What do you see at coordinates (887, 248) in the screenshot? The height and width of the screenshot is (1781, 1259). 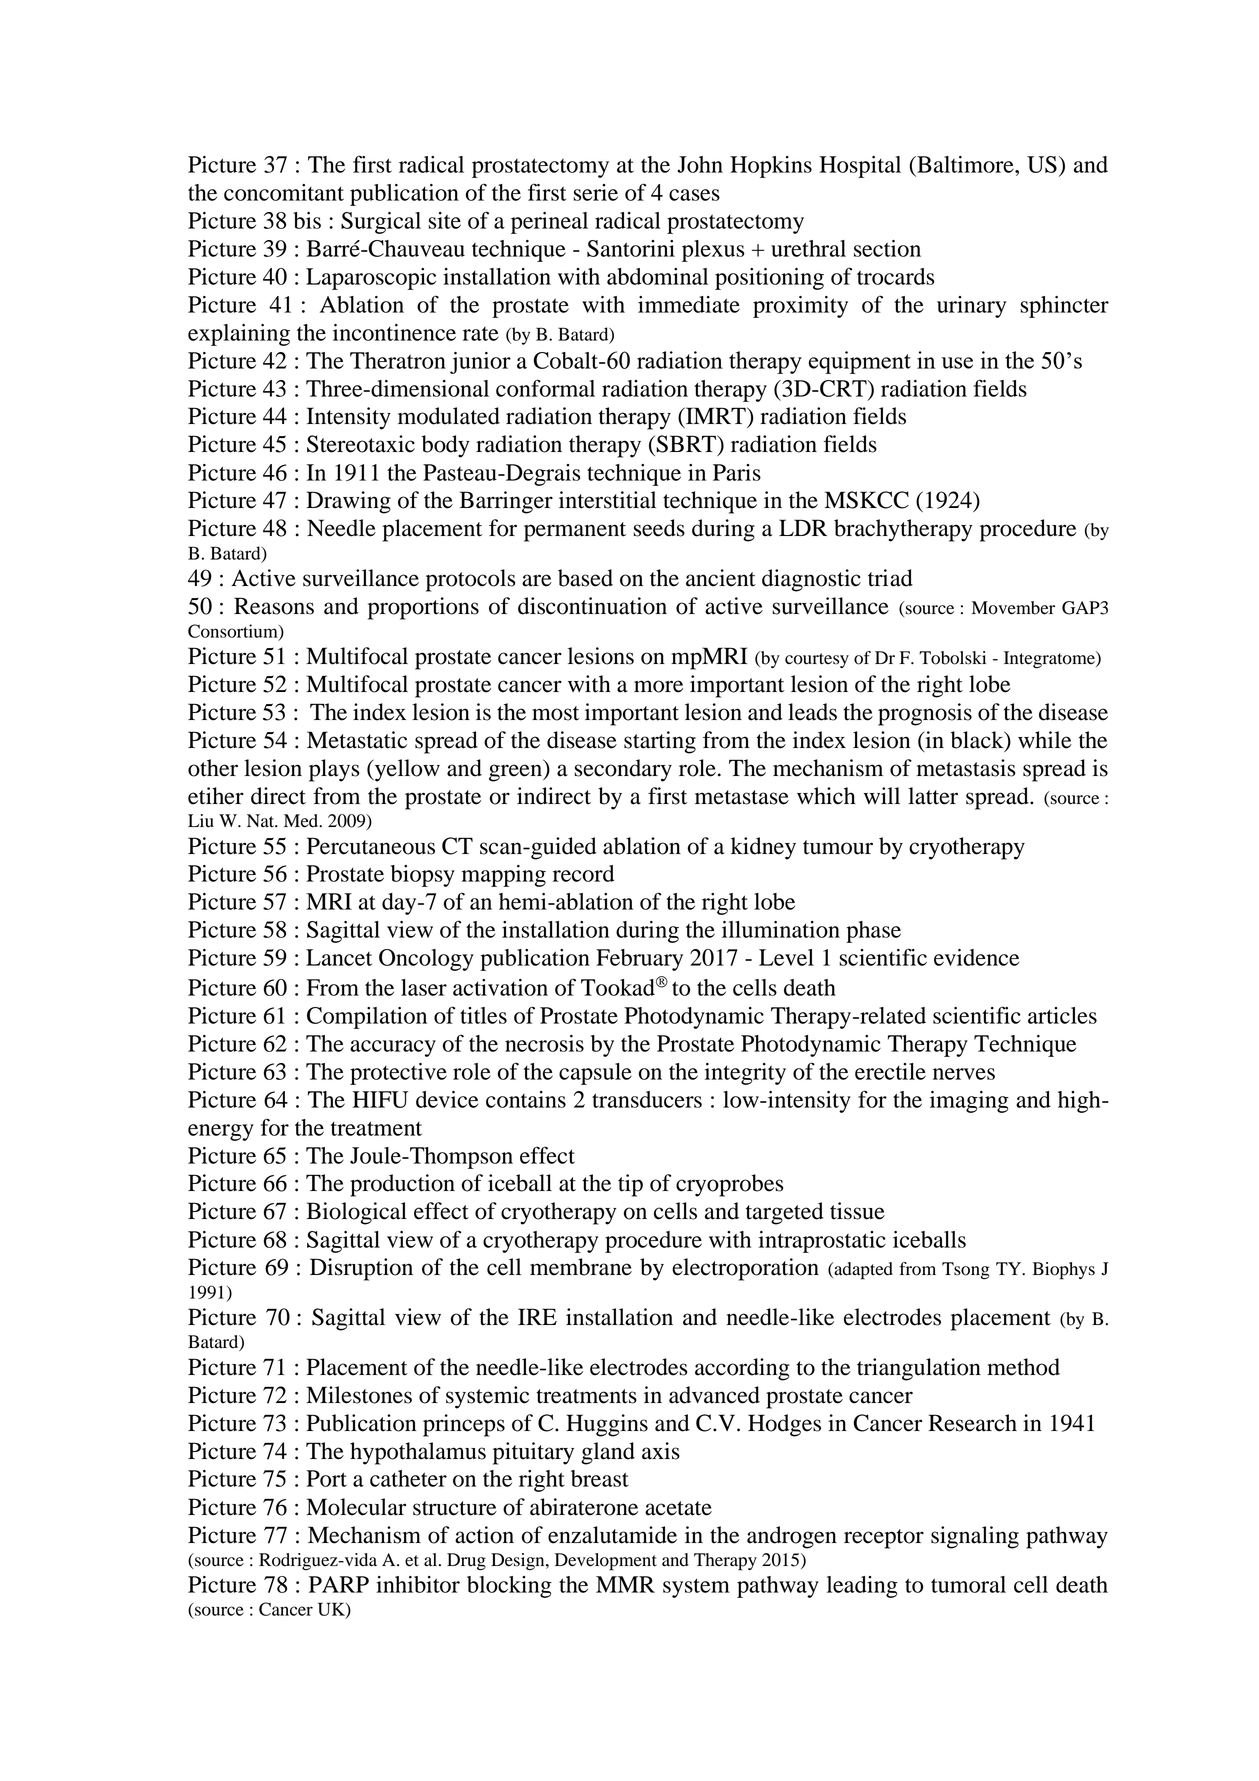 I see `section` at bounding box center [887, 248].
